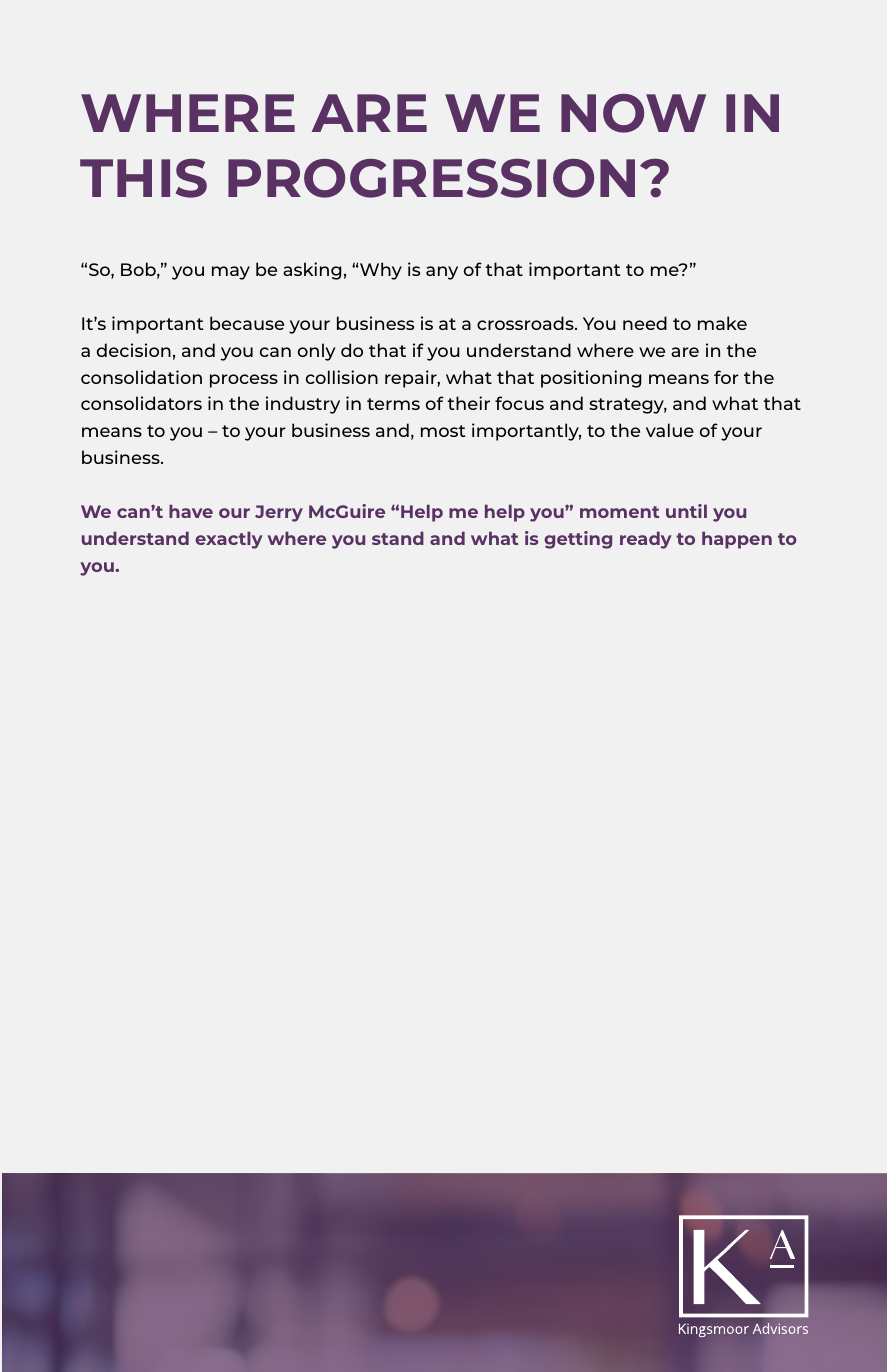  I want to click on for, so click(726, 377).
